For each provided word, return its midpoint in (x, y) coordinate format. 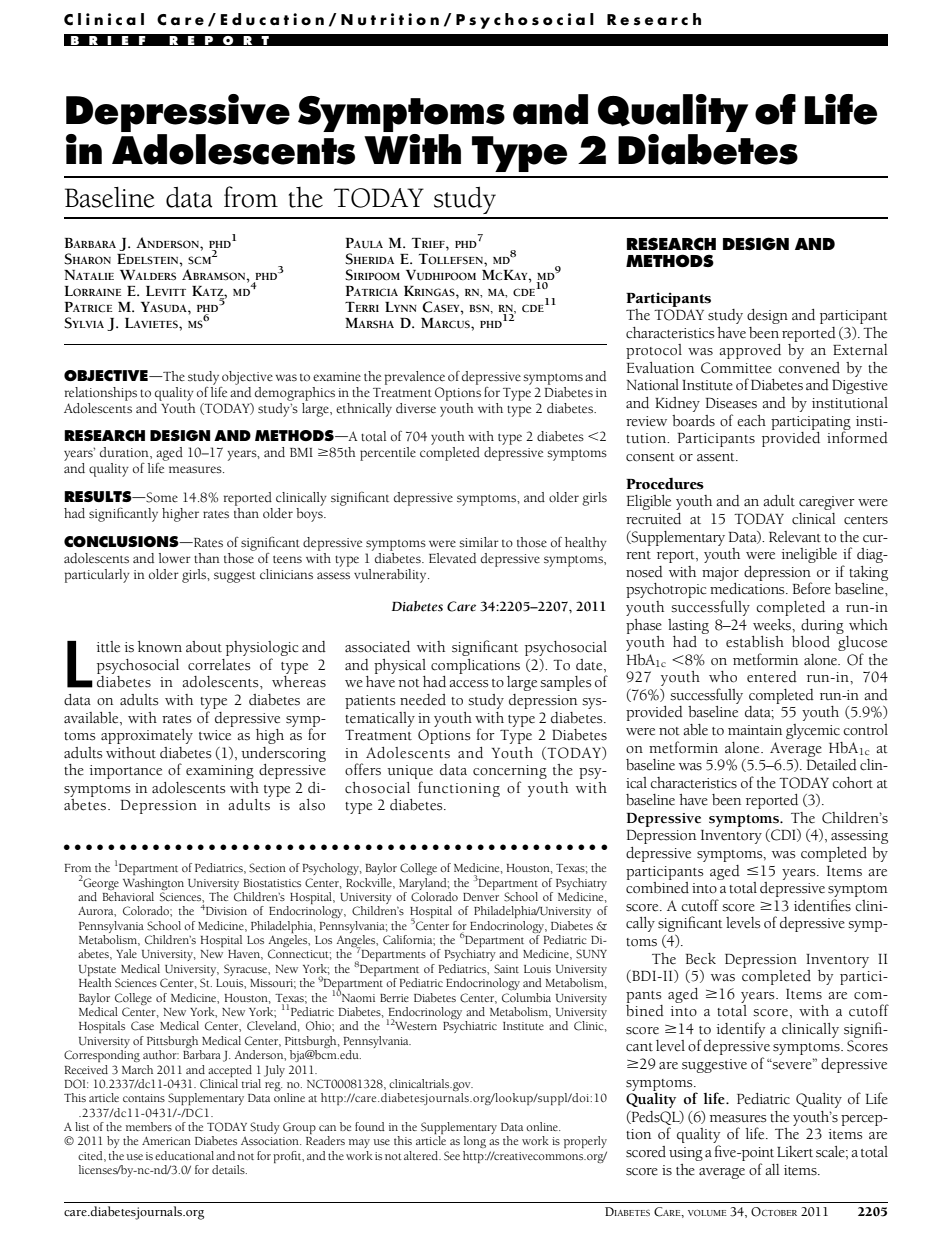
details (229, 1169)
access (468, 684)
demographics (295, 394)
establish (755, 642)
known (160, 646)
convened (809, 368)
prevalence (415, 378)
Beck (701, 959)
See (452, 1156)
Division (226, 911)
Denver (481, 897)
